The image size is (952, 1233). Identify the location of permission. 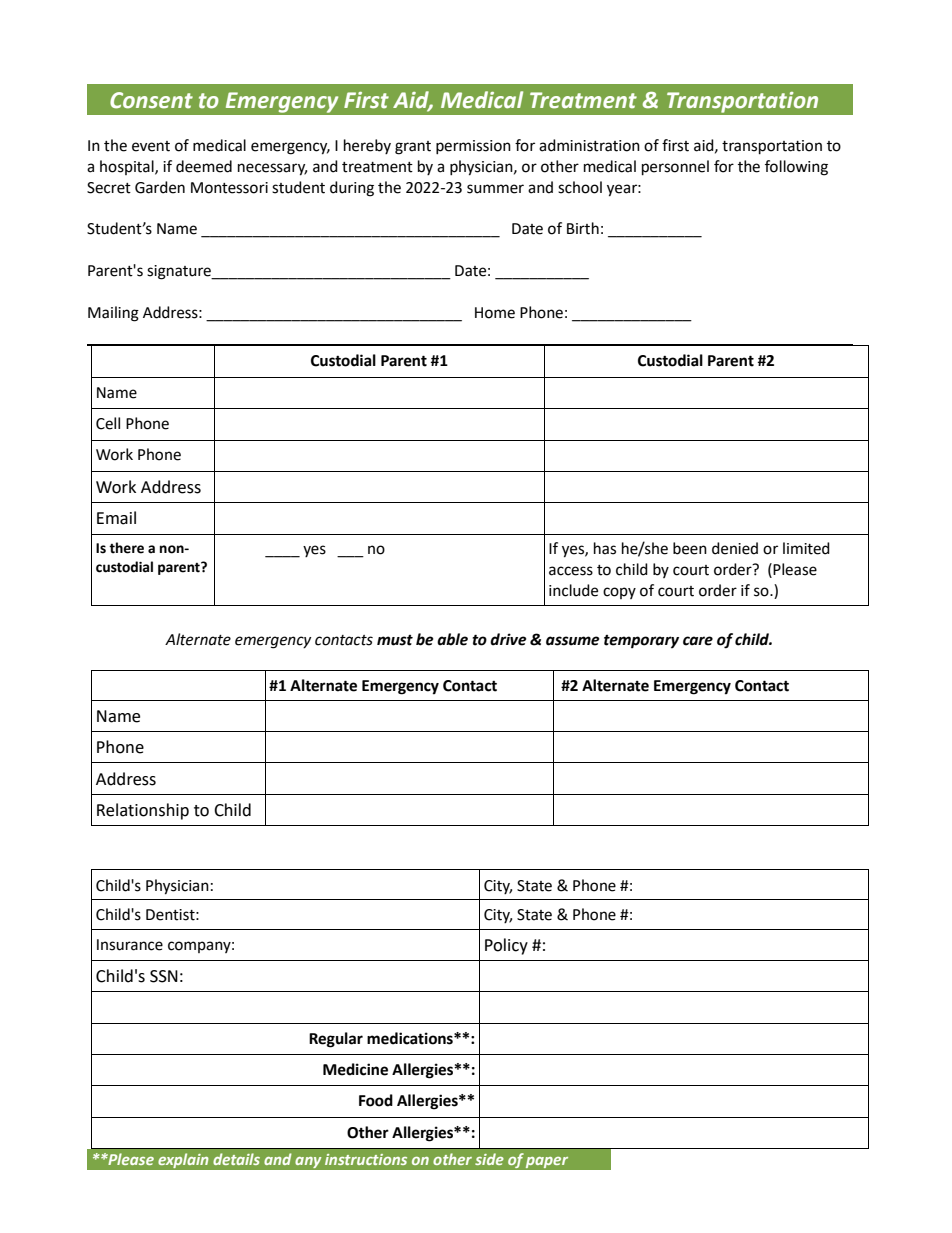
(473, 147).
